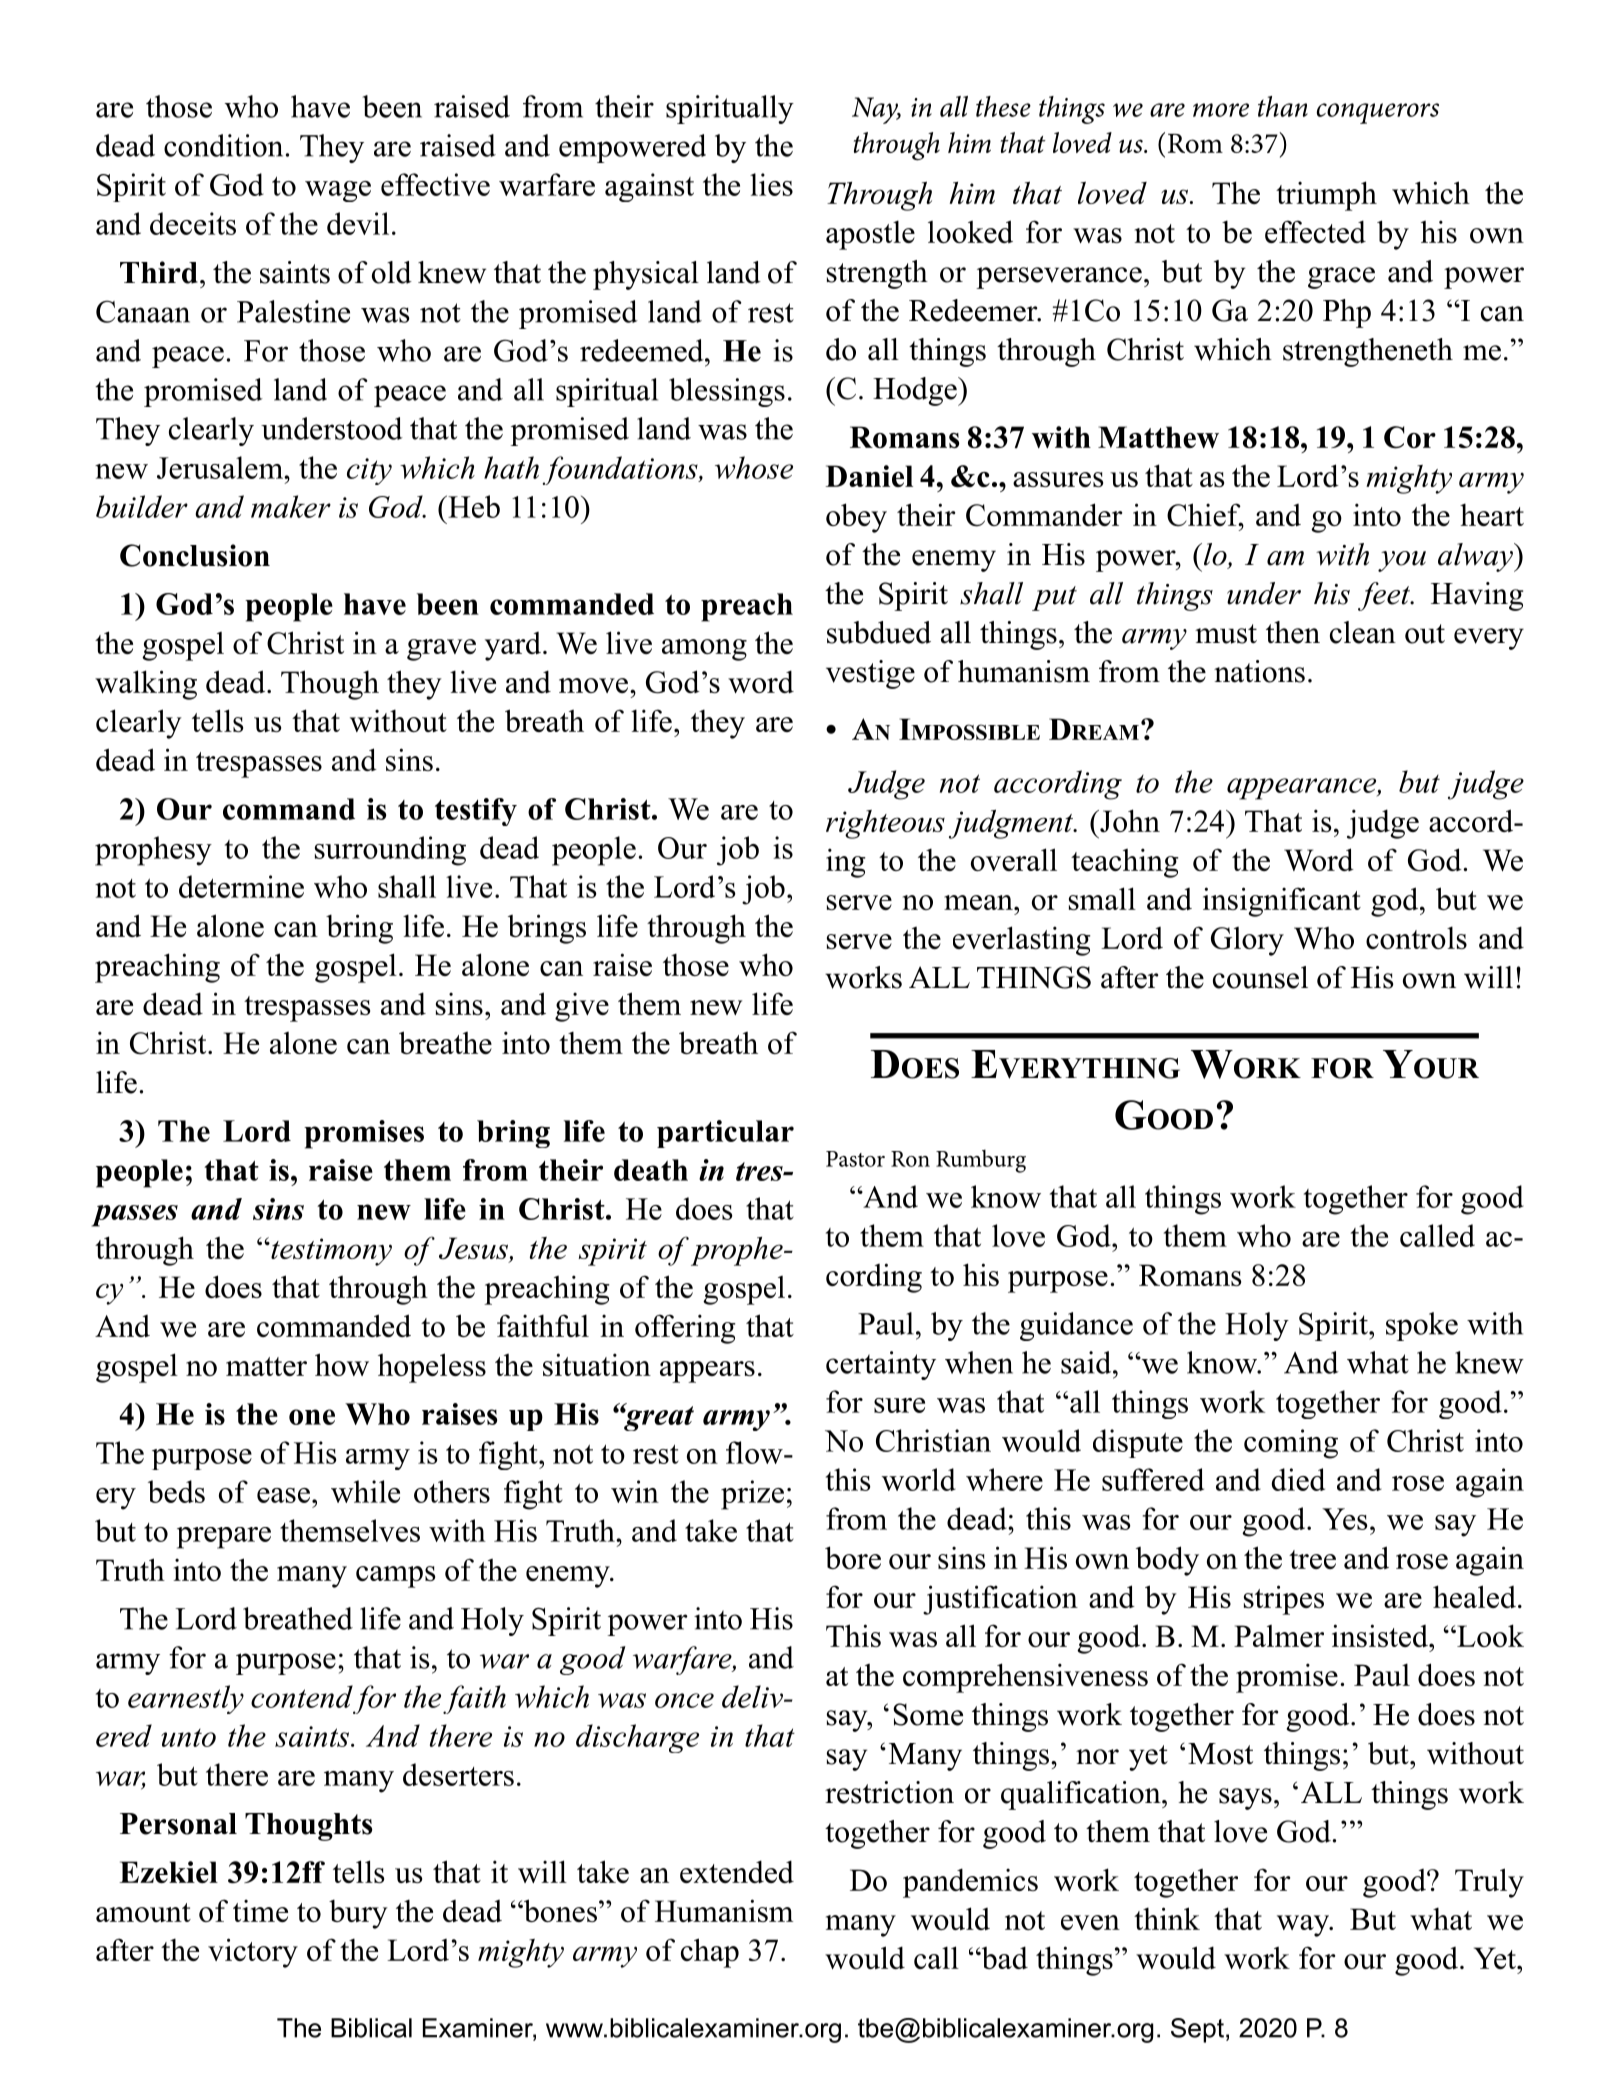 This screenshot has height=2096, width=1619. What do you see at coordinates (266, 1366) in the screenshot?
I see `matter` at bounding box center [266, 1366].
